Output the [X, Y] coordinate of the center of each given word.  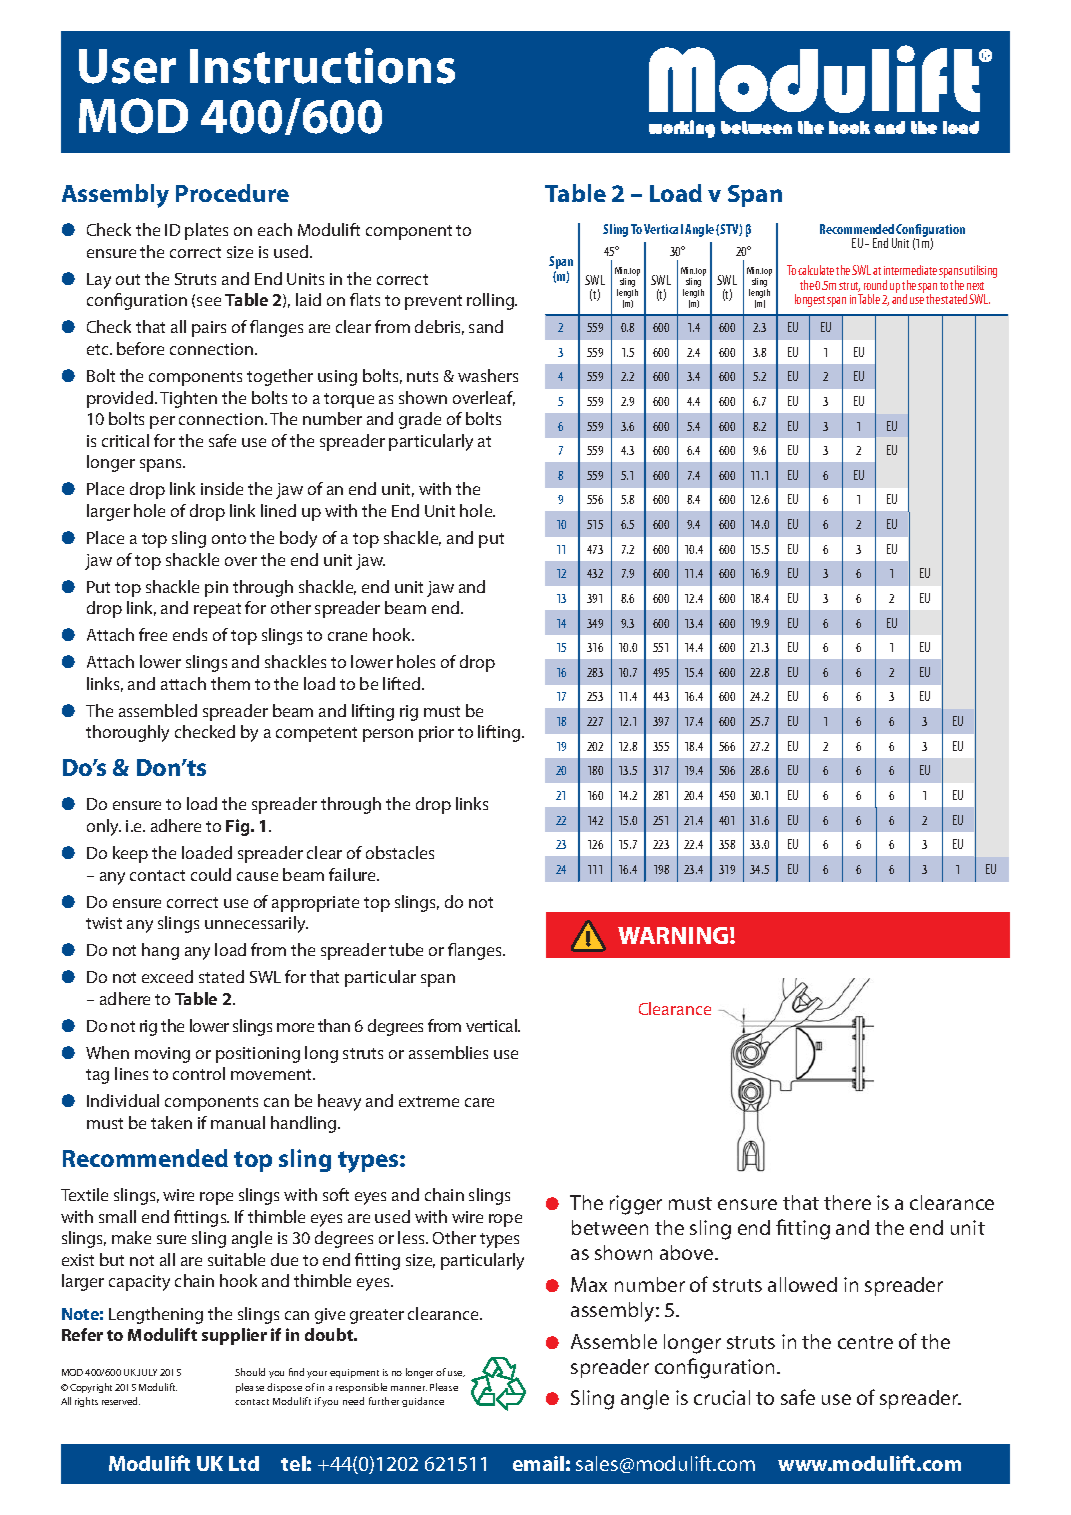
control [199, 1073]
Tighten [188, 399]
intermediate [910, 270]
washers [488, 375]
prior [436, 734]
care [479, 1102]
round [875, 285]
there [847, 1202]
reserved [121, 1401]
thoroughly [127, 733]
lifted [403, 683]
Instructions [322, 66]
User [127, 66]
